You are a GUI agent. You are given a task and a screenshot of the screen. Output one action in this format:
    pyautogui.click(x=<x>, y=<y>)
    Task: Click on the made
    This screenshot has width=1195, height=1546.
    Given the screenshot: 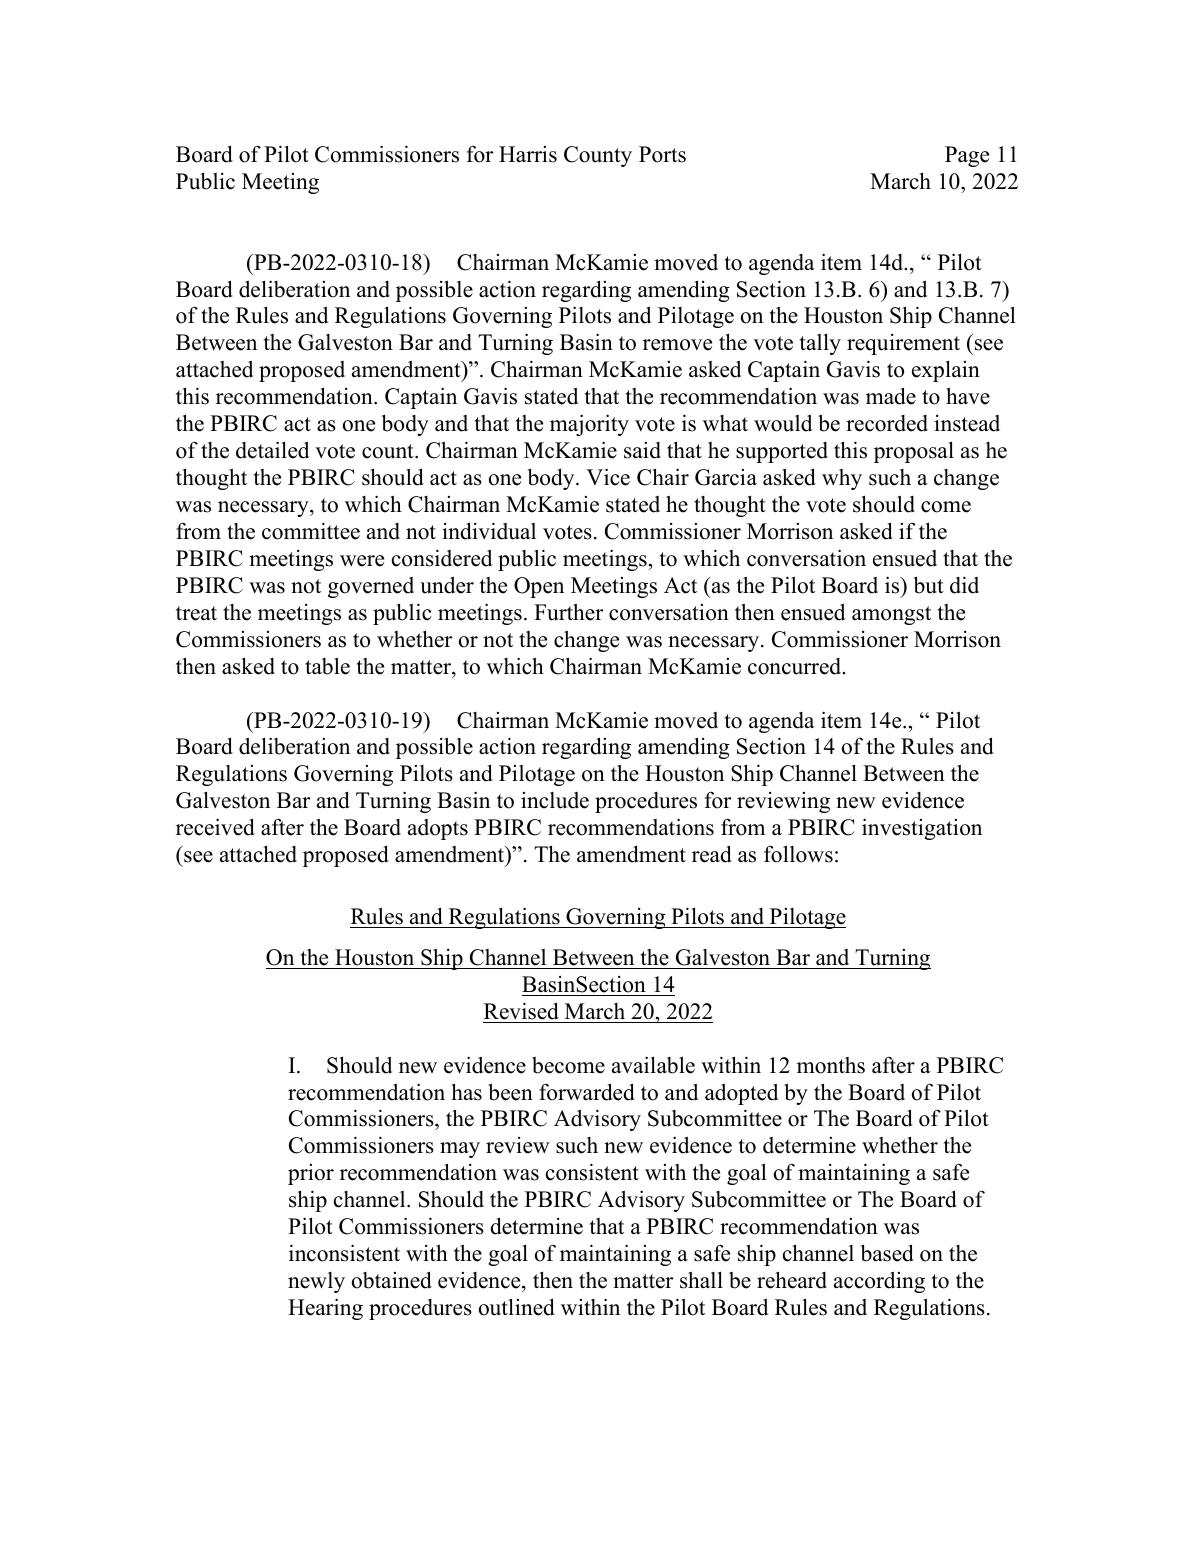 What is the action you would take?
    pyautogui.click(x=891, y=396)
